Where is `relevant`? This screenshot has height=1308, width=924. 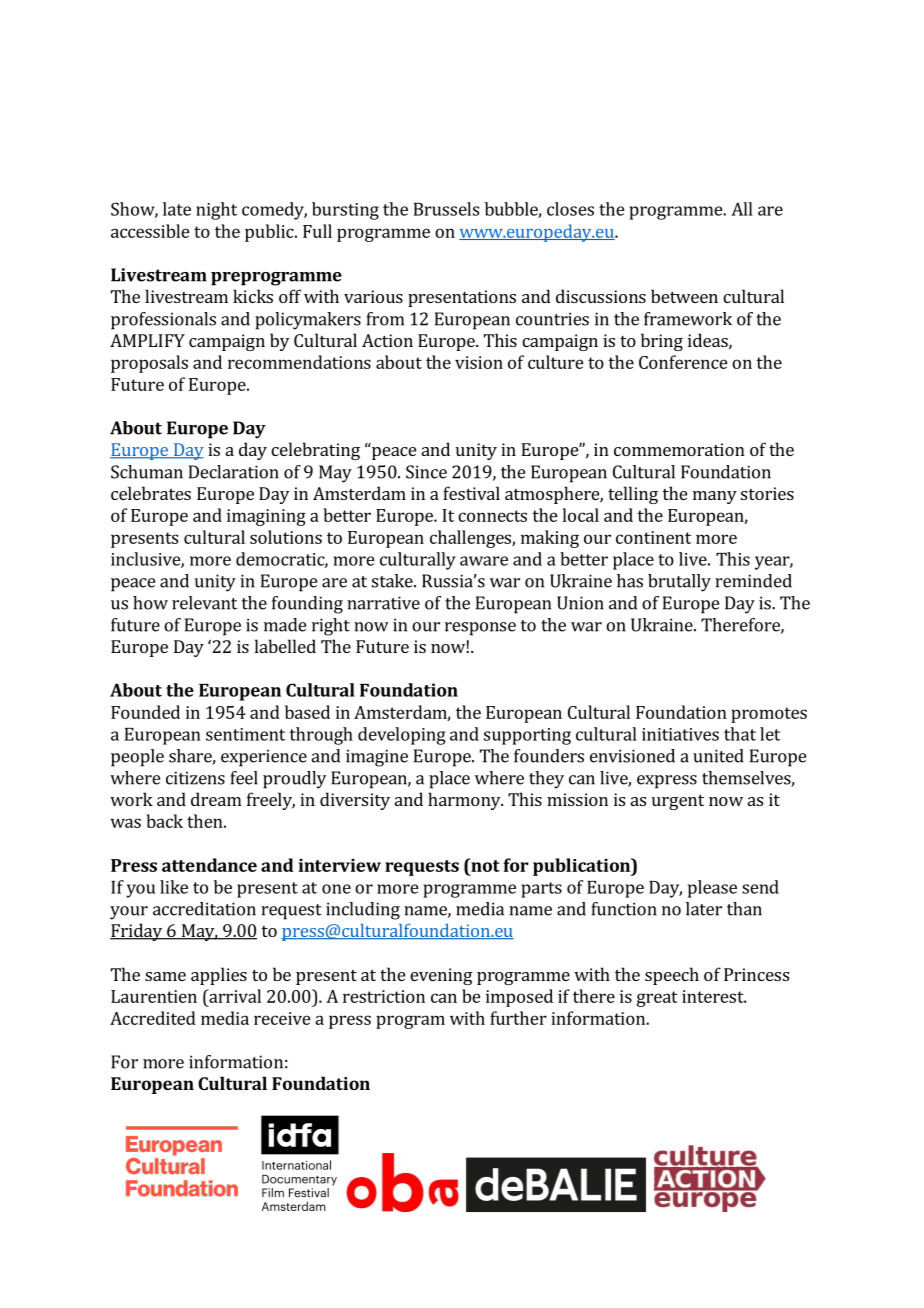
relevant is located at coordinates (204, 603).
